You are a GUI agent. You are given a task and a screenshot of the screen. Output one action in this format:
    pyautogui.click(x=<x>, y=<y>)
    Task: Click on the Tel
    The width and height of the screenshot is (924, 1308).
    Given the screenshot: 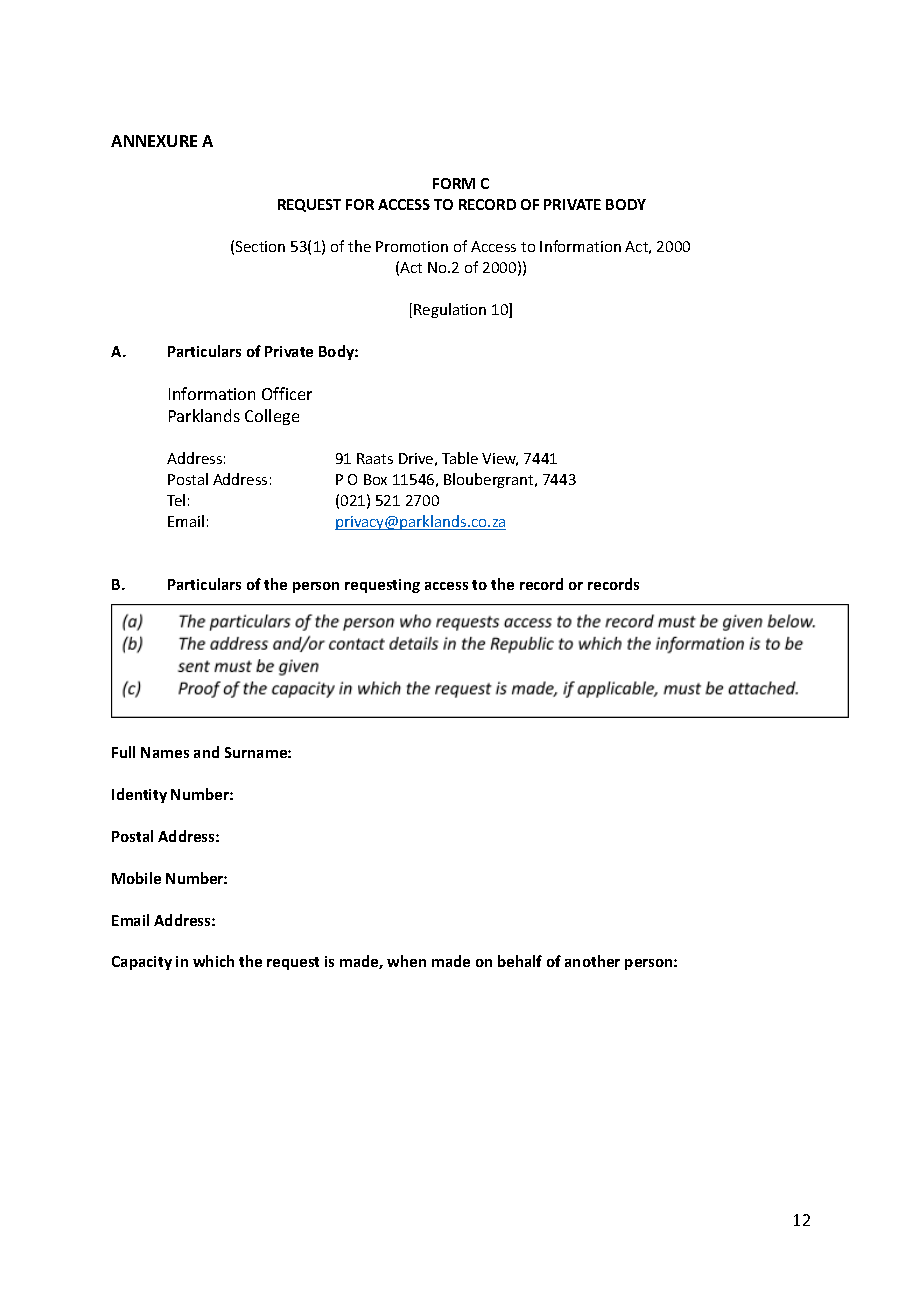 What is the action you would take?
    pyautogui.click(x=176, y=500)
